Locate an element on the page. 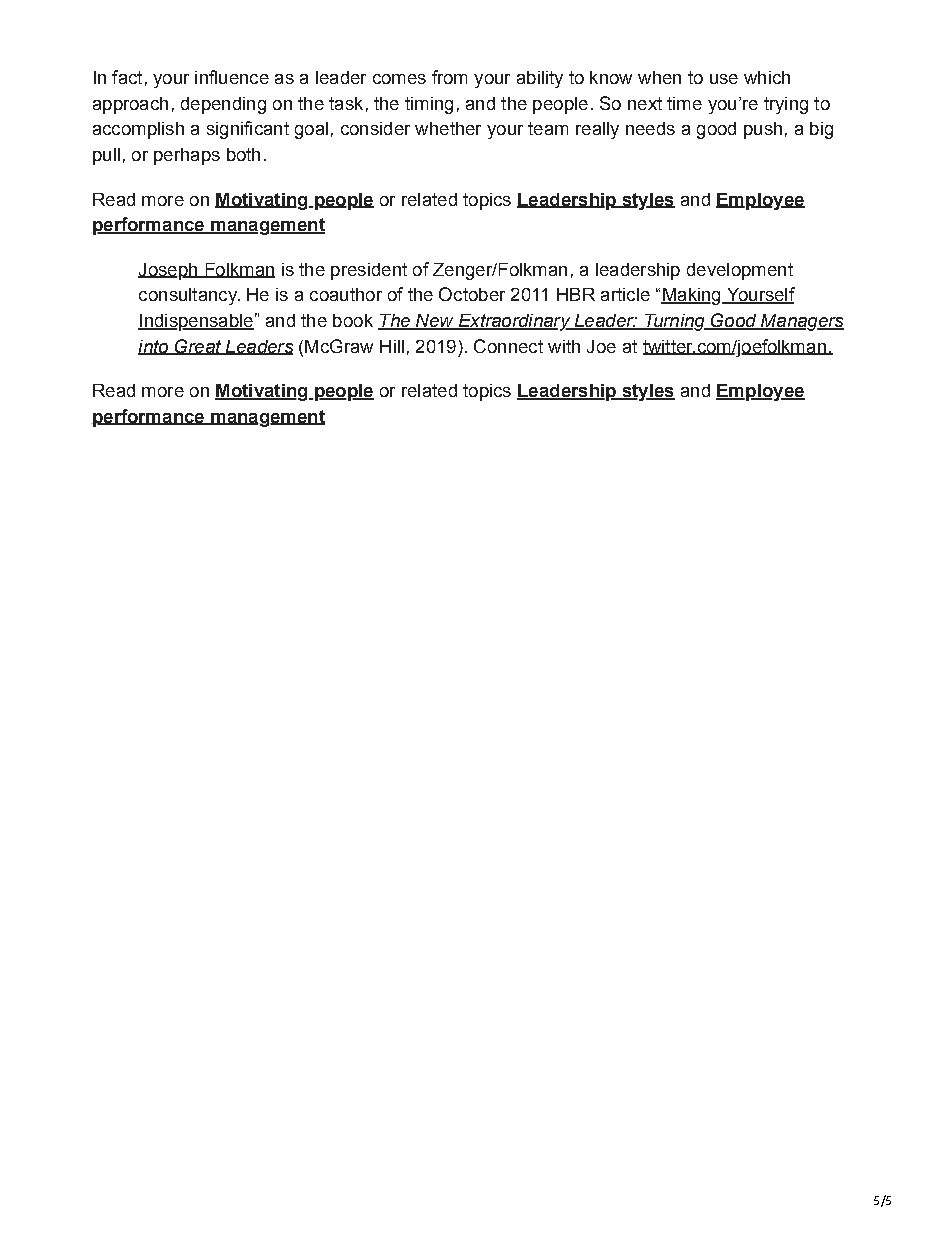  from is located at coordinates (449, 77).
